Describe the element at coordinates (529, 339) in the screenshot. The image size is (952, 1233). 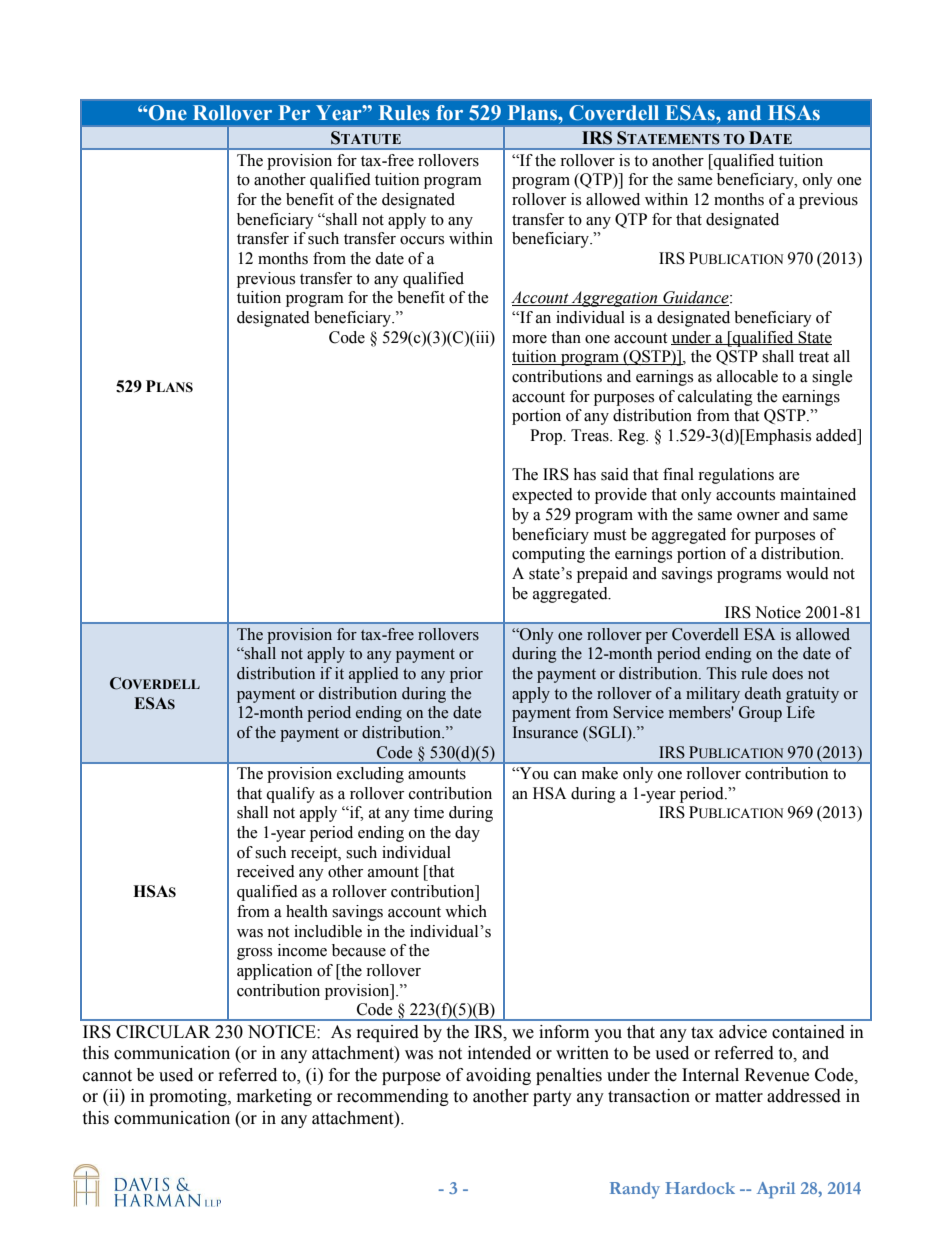
I see `more` at that location.
